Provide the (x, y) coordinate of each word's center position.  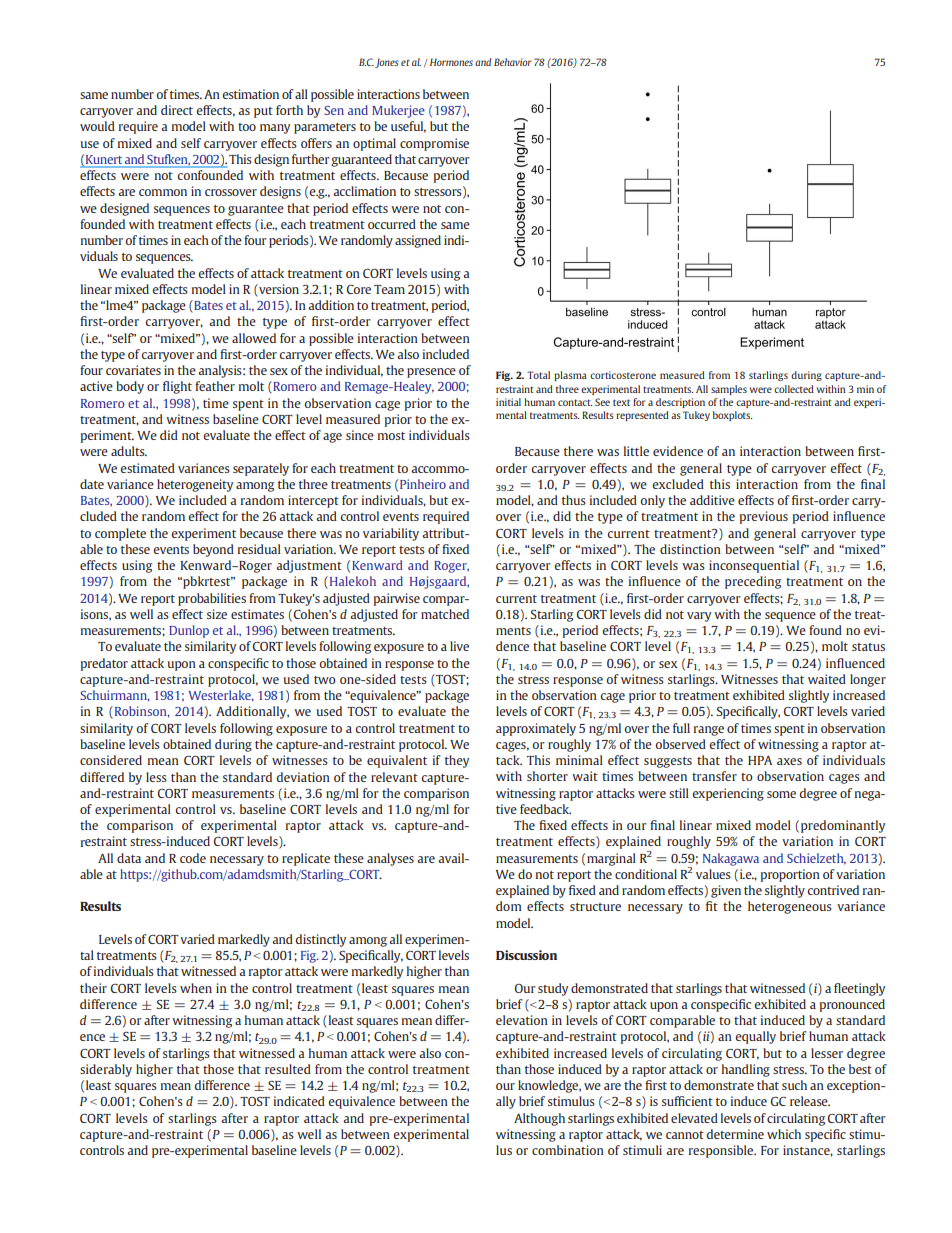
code (193, 858)
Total (538, 375)
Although (539, 1119)
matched (445, 614)
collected (794, 389)
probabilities (212, 599)
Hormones (451, 62)
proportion (790, 875)
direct (177, 110)
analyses (390, 859)
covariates (133, 370)
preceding (753, 582)
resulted (288, 1069)
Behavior (513, 62)
